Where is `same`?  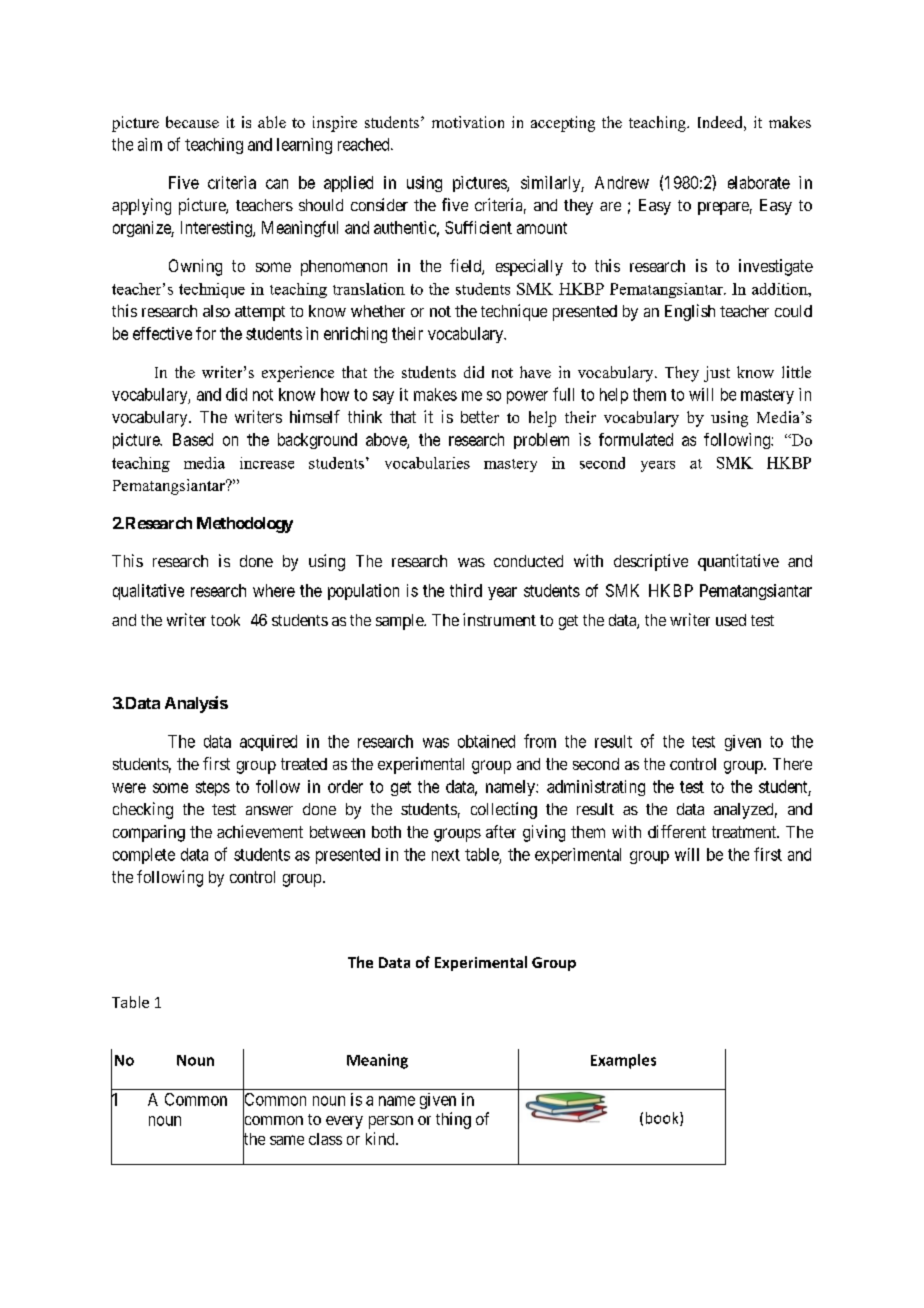 same is located at coordinates (287, 1140).
